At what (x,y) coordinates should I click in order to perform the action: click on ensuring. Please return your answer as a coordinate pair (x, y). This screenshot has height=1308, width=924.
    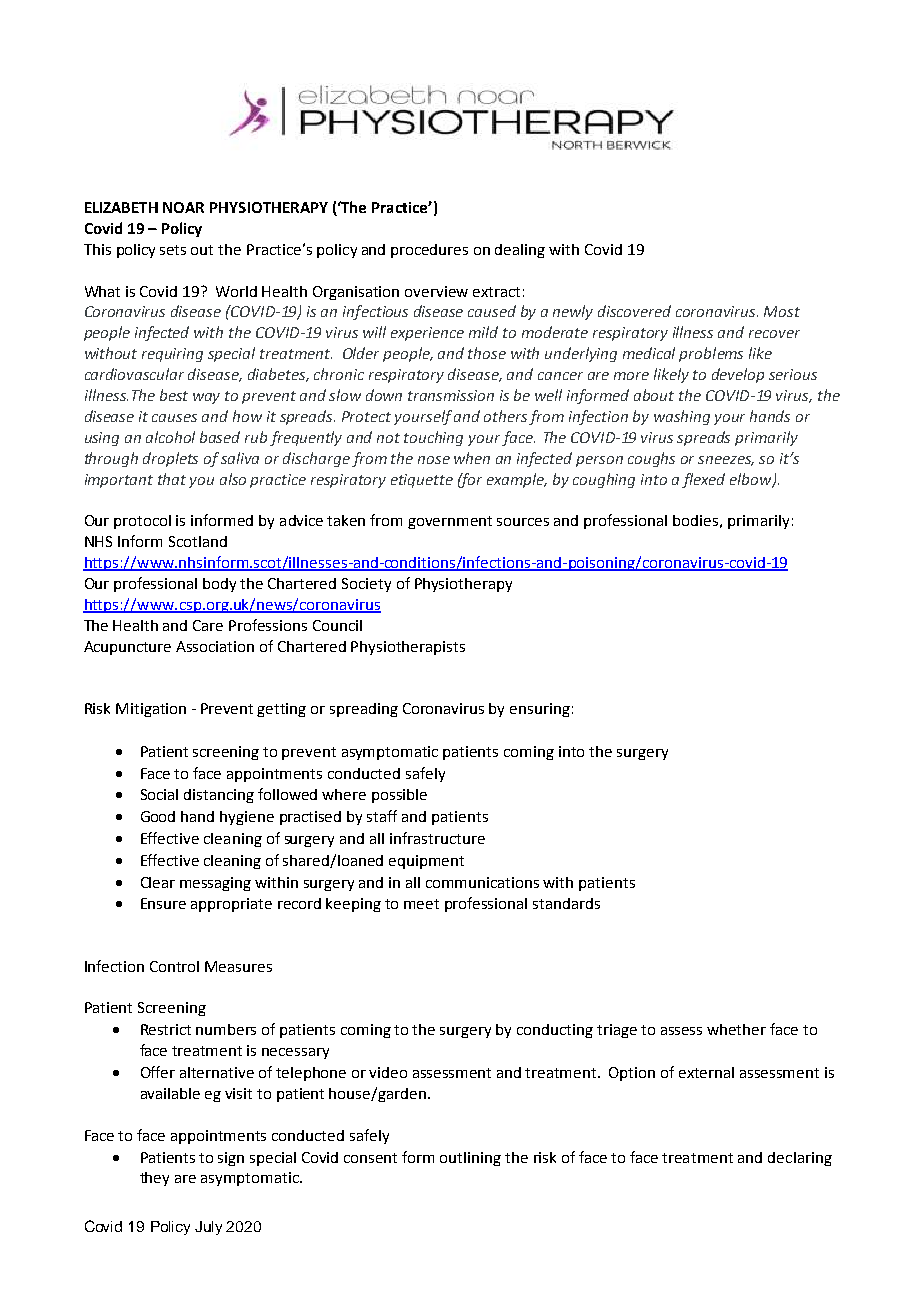
    Looking at the image, I should click on (540, 710).
